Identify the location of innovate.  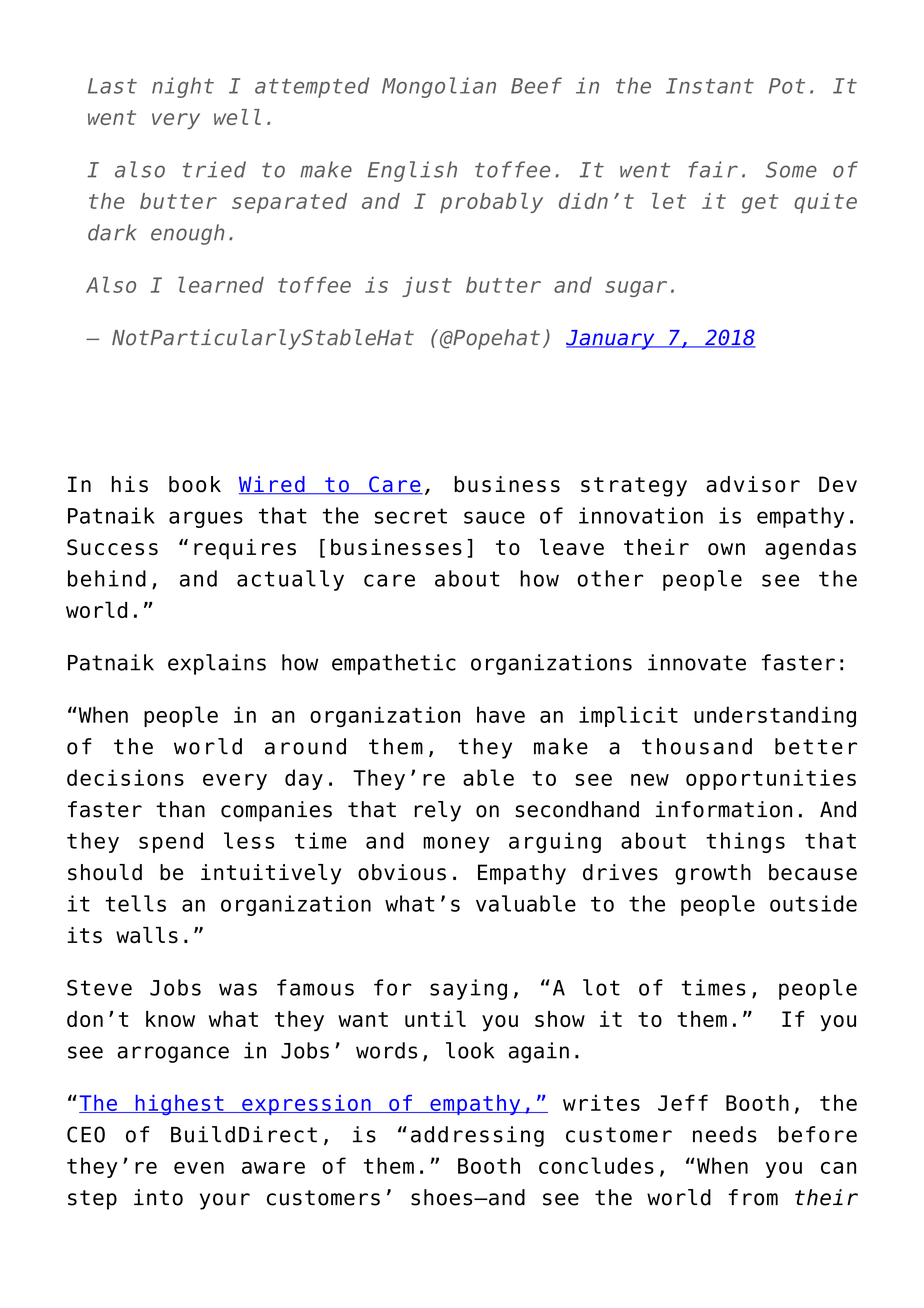
(697, 662).
